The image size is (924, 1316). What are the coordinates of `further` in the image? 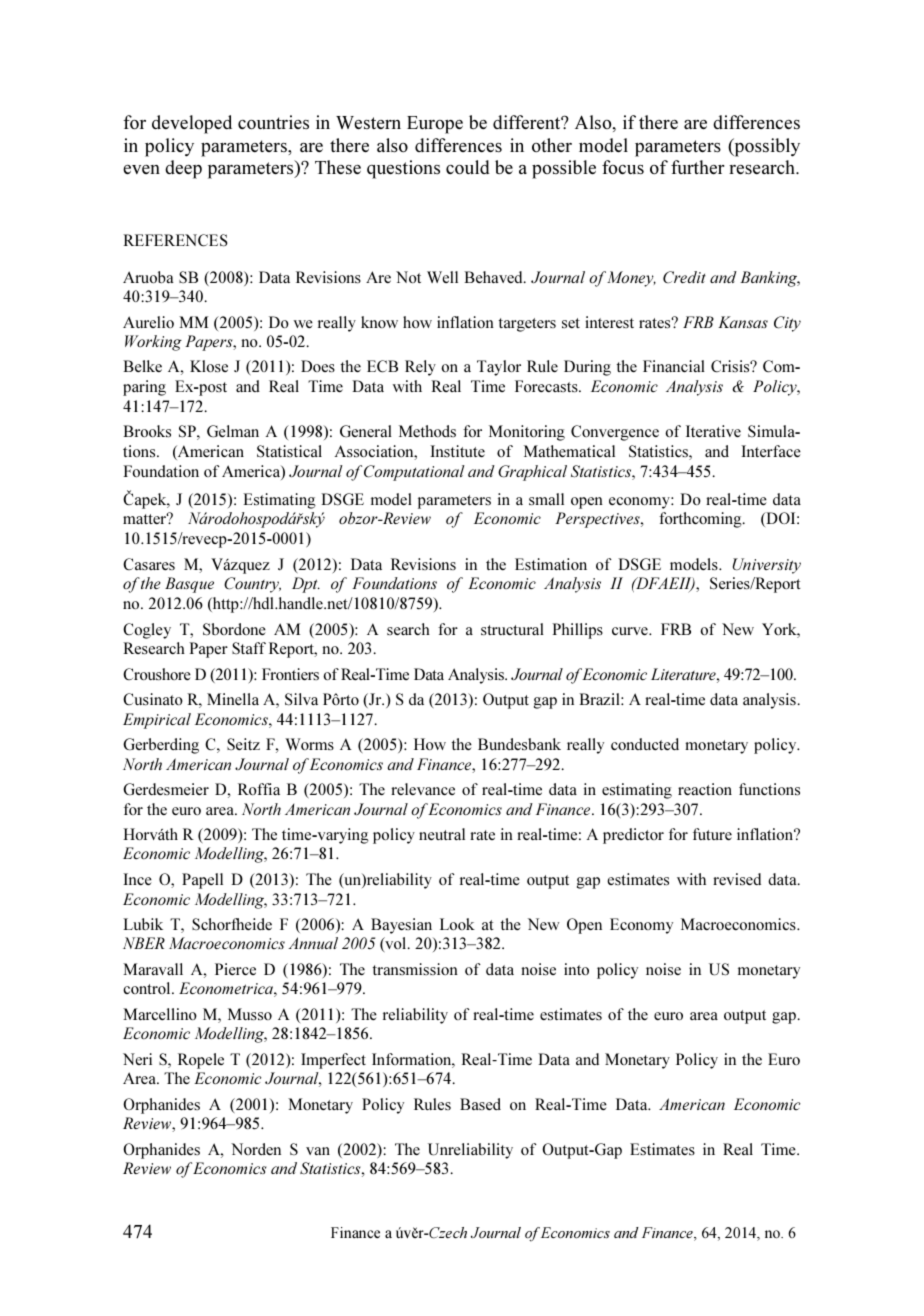 It's located at (698, 167).
